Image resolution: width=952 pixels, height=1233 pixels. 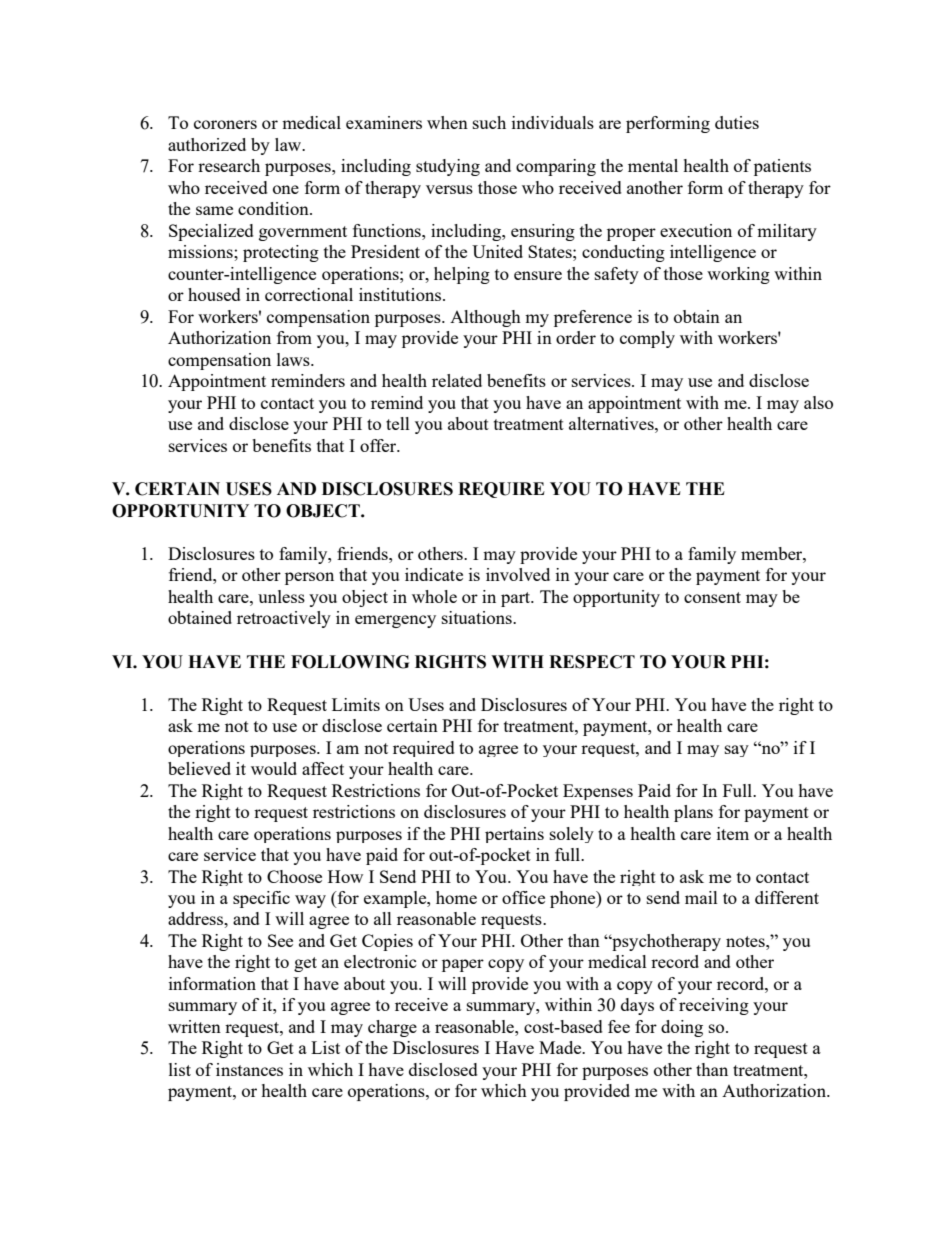 I want to click on also, so click(x=818, y=402).
